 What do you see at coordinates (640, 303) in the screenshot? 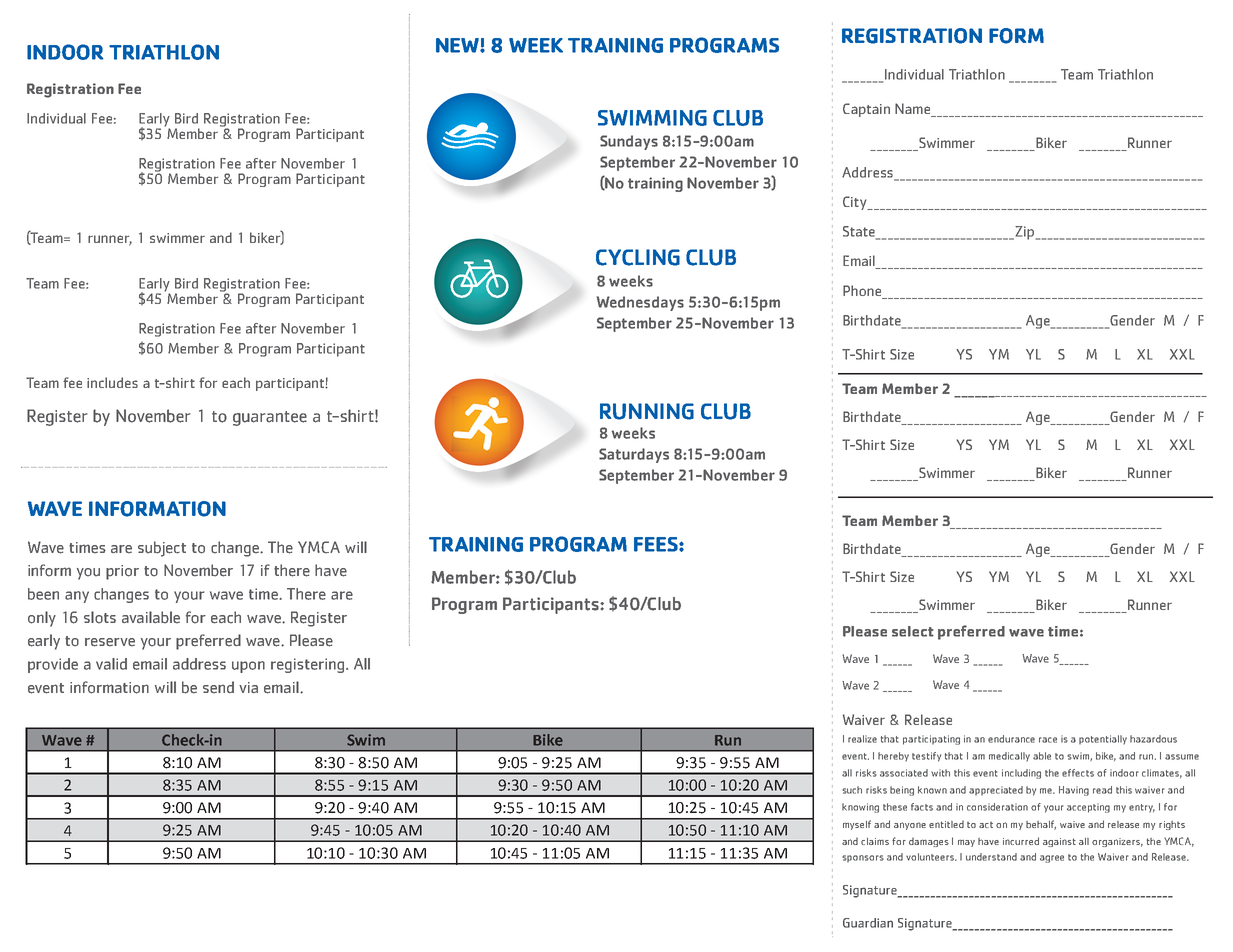
I see `Wednesdays` at bounding box center [640, 303].
